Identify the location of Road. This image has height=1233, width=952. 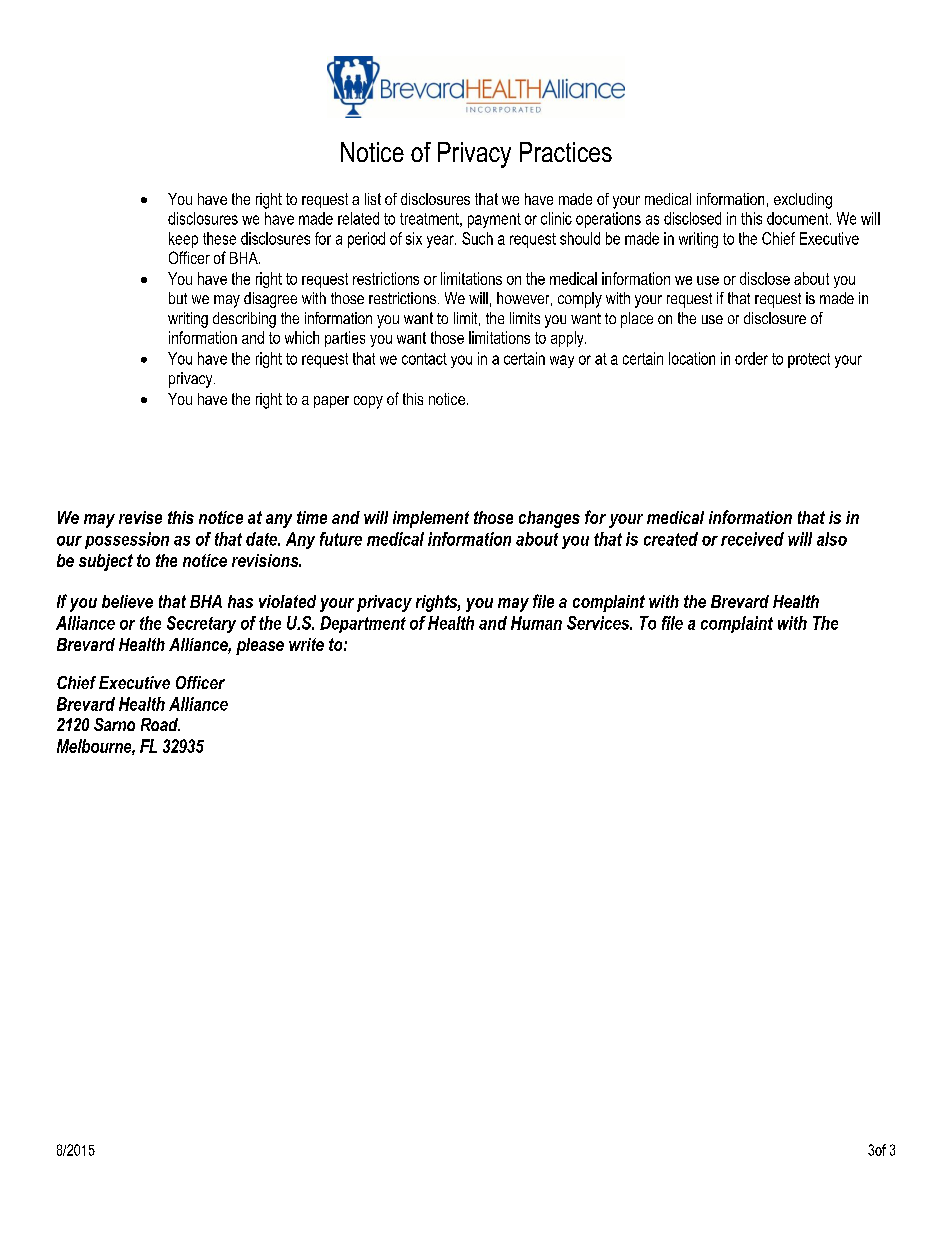
(160, 724).
